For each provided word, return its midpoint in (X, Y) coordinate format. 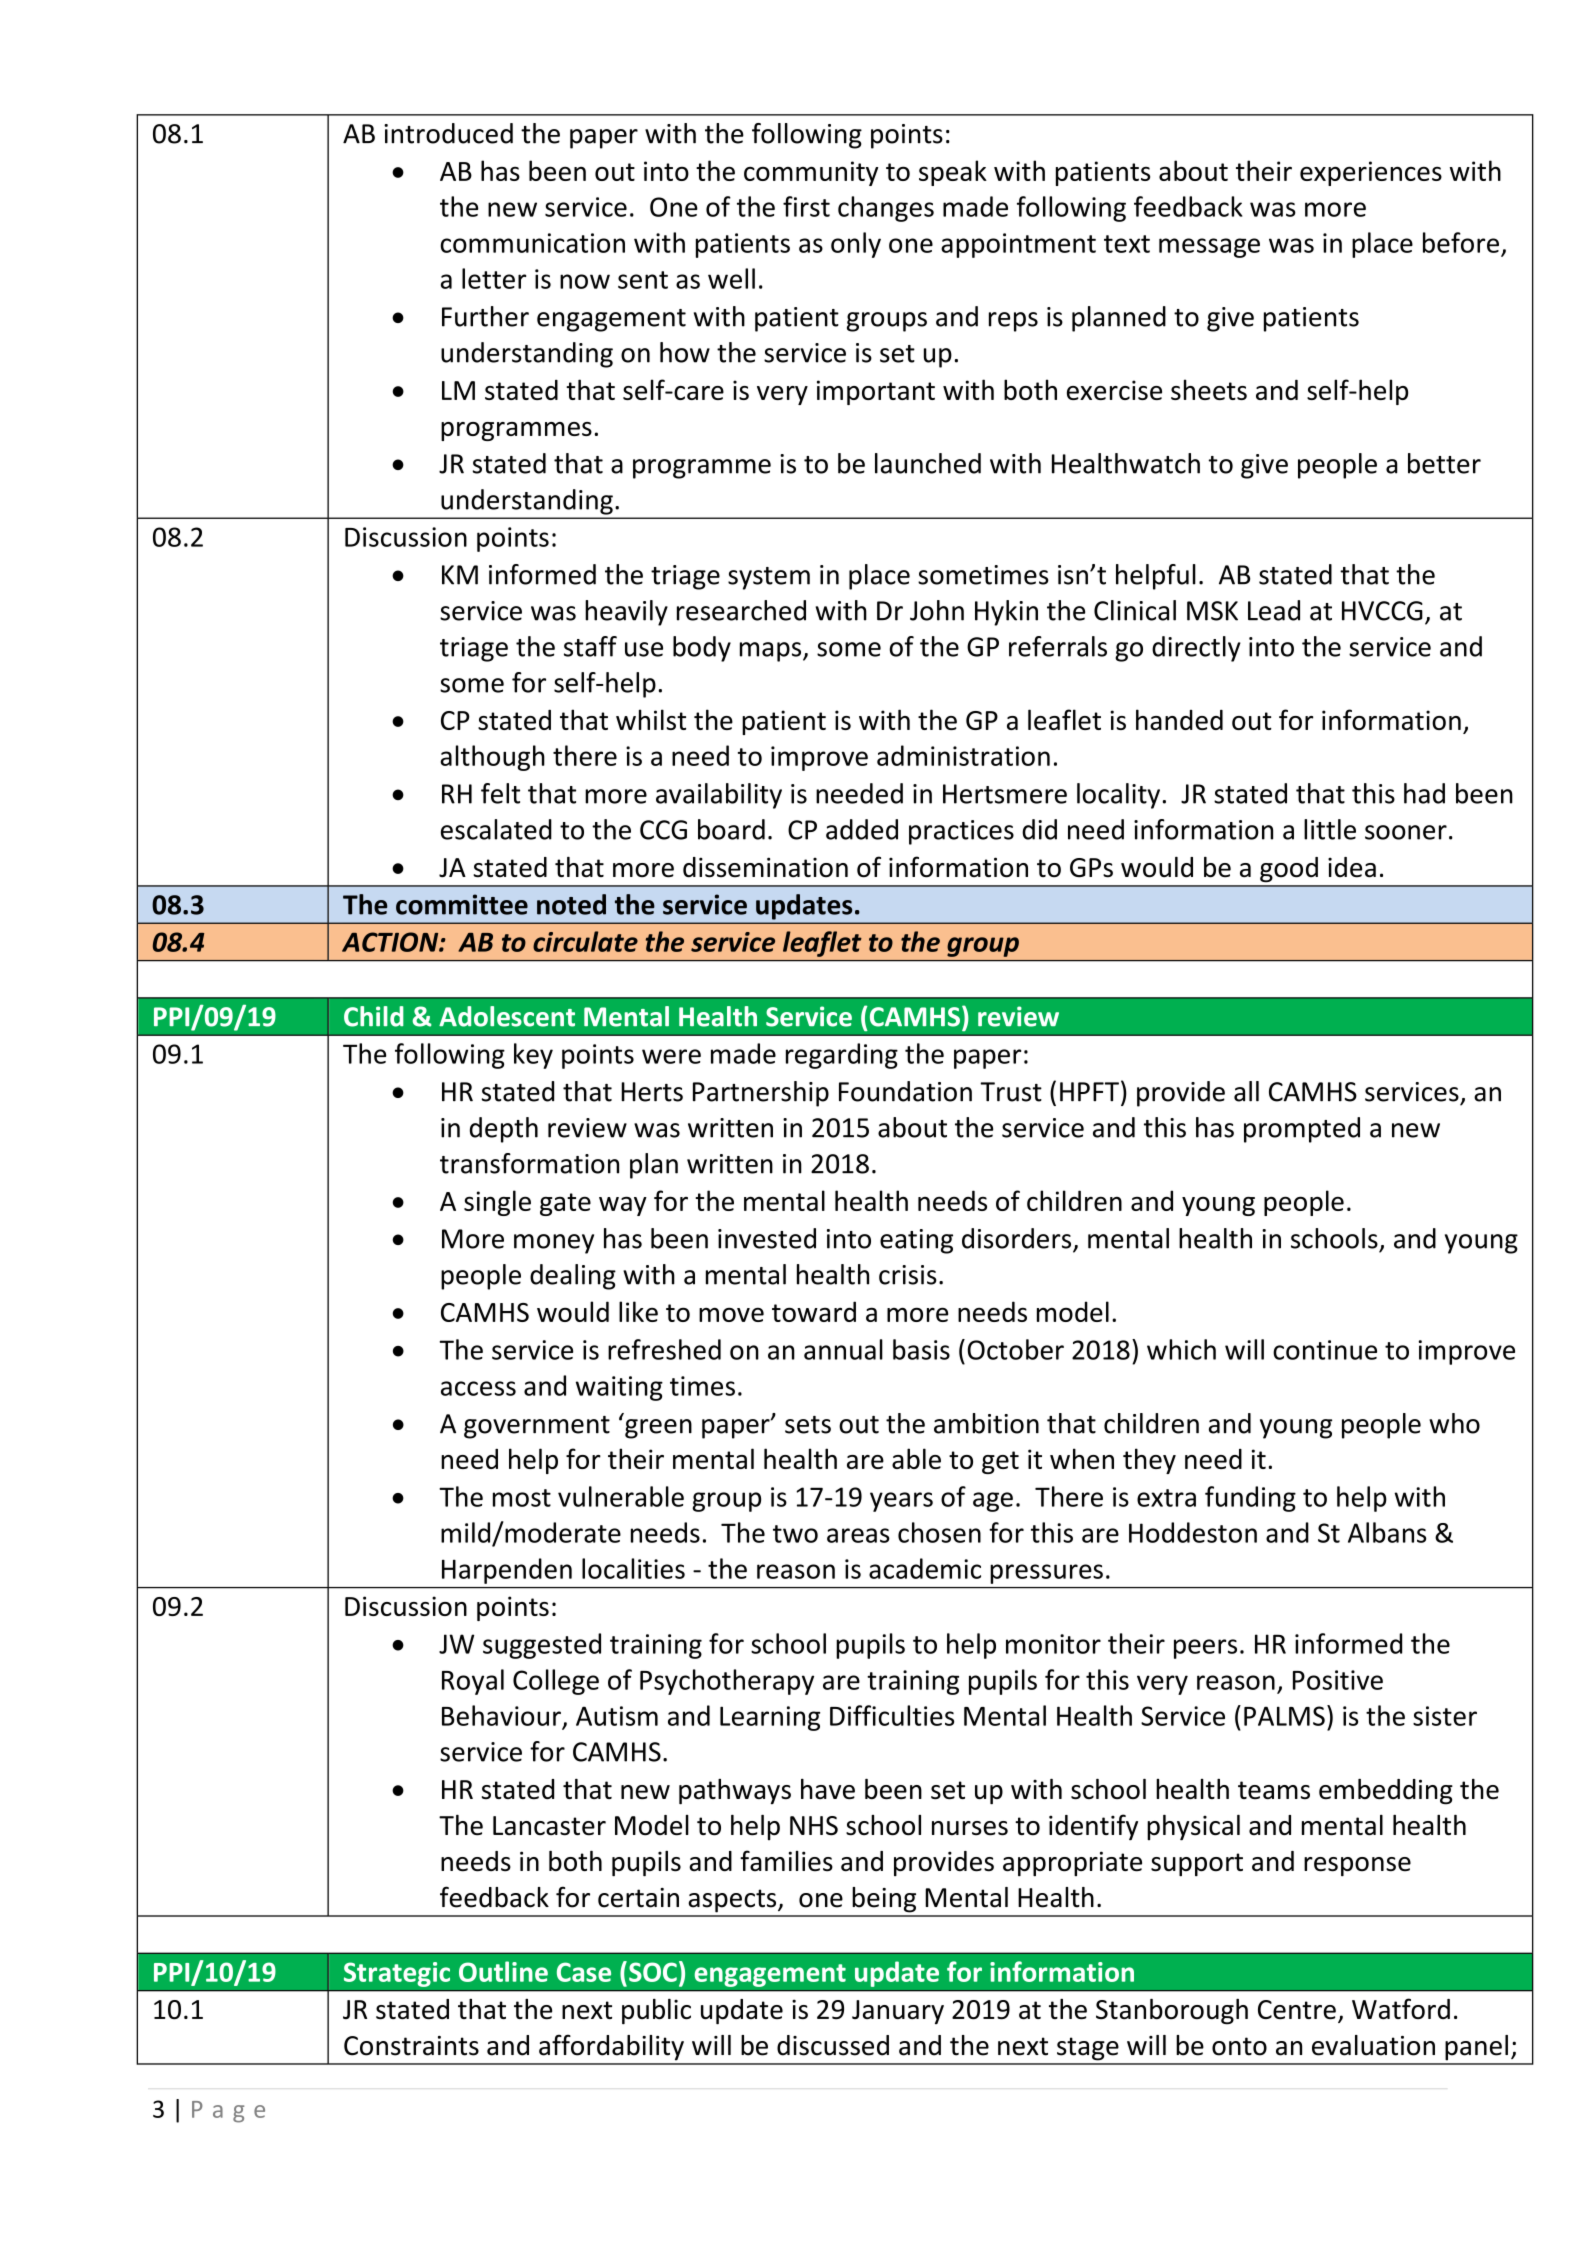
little (1330, 829)
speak (953, 173)
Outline (503, 1971)
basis (921, 1349)
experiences (1371, 173)
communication (533, 243)
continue (1325, 1350)
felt (500, 793)
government (537, 1427)
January (898, 2012)
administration (963, 755)
